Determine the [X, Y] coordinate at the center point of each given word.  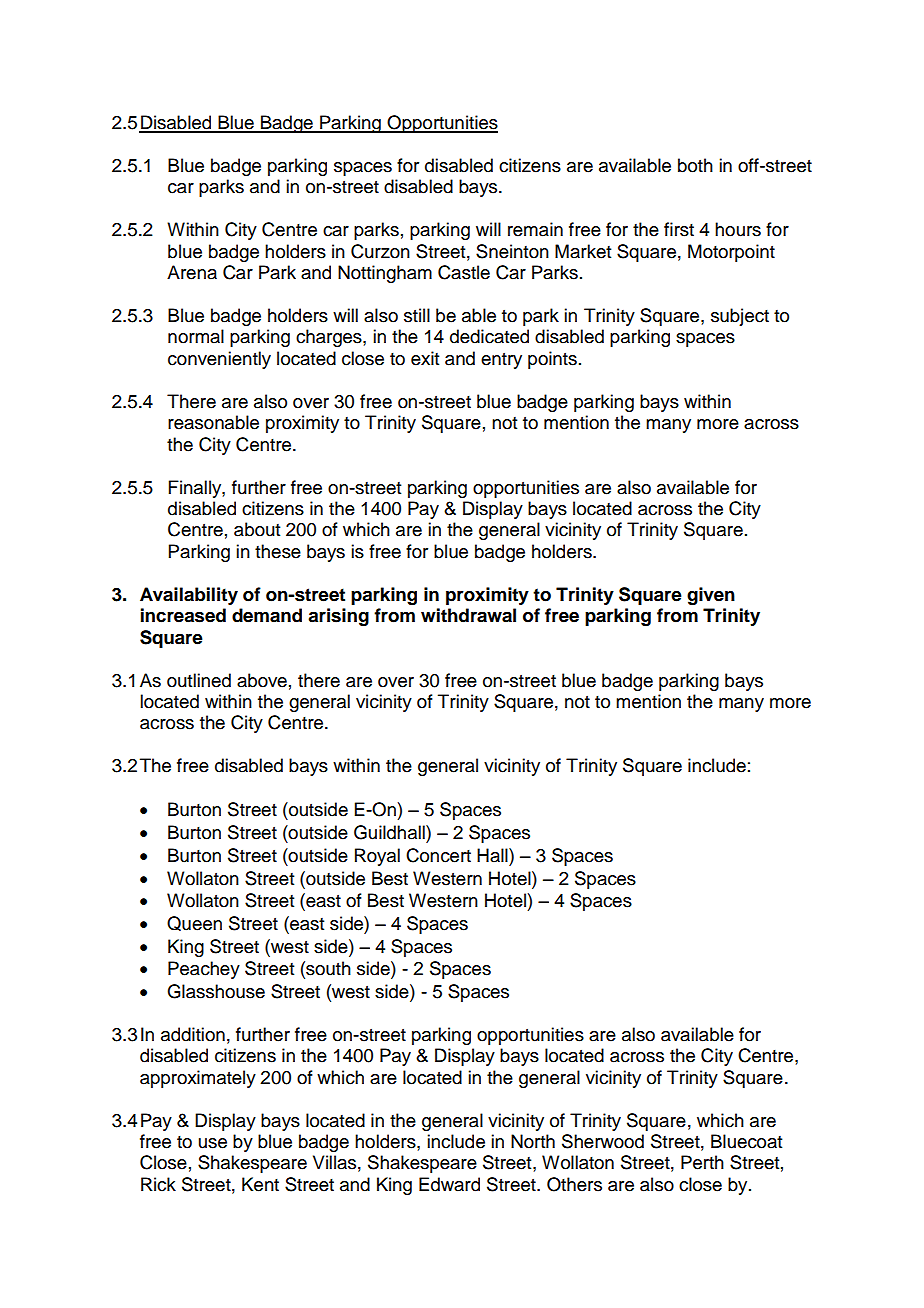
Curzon [380, 251]
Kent [260, 1184]
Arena [192, 272]
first [679, 229]
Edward [449, 1184]
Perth [702, 1162]
